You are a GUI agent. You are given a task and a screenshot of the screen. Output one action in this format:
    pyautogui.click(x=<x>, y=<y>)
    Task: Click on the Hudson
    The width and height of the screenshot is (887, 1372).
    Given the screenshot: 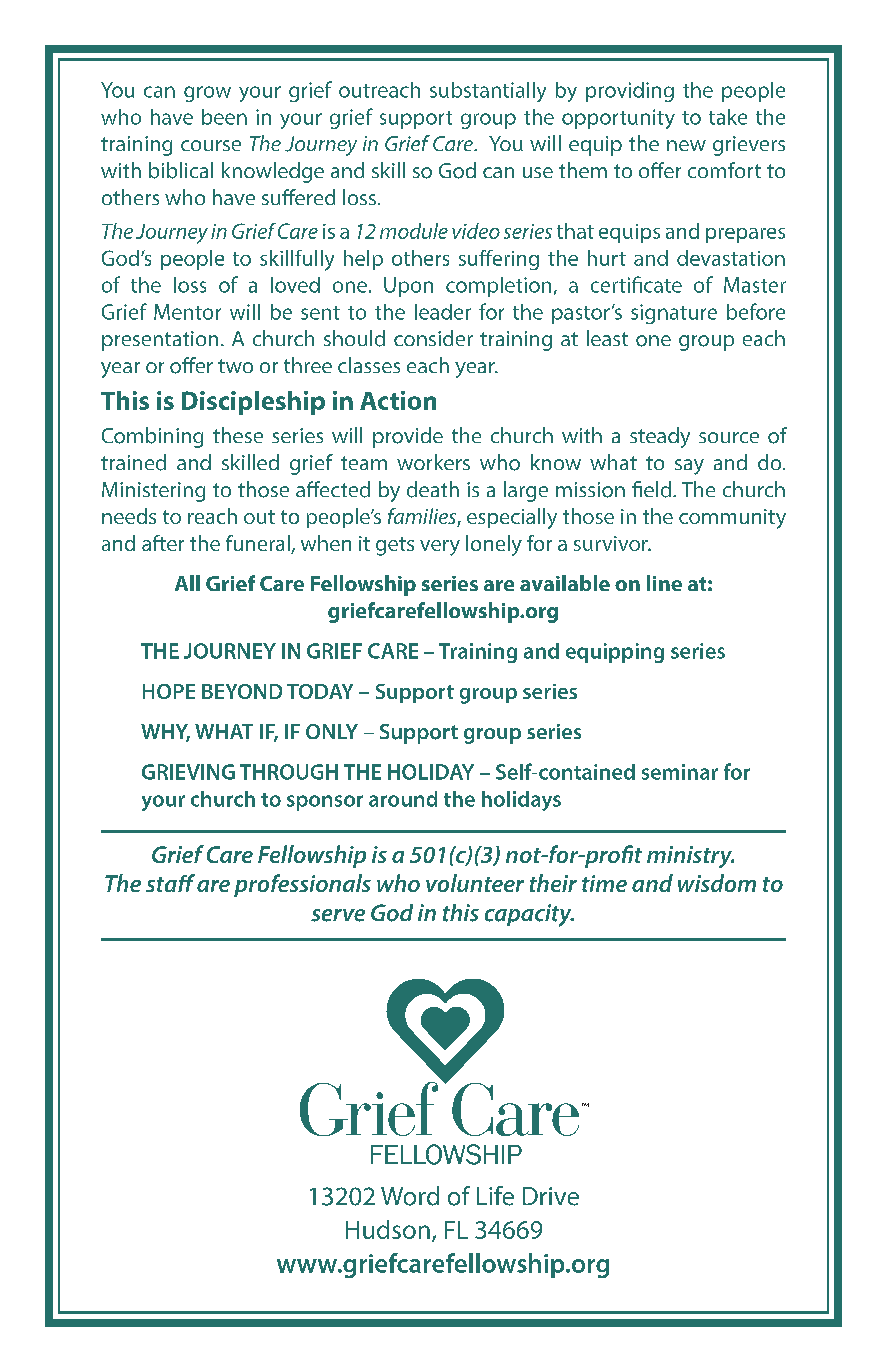 What is the action you would take?
    pyautogui.click(x=388, y=1229)
